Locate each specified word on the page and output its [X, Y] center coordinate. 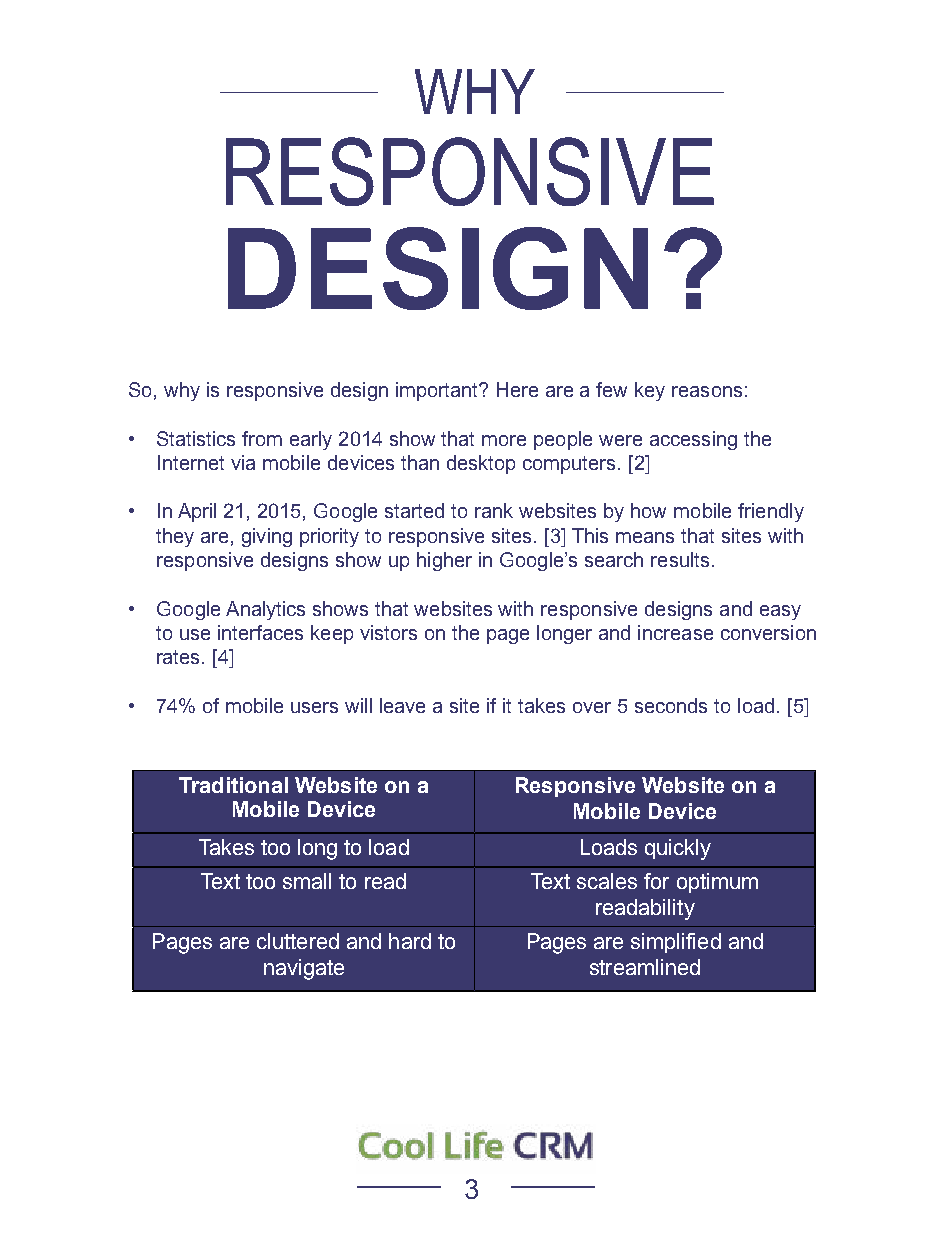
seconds [671, 705]
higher [444, 561]
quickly [678, 849]
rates [180, 657]
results [680, 559]
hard [410, 941]
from [262, 438]
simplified [676, 943]
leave [402, 705]
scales [607, 881]
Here [517, 389]
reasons [707, 391]
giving [267, 537]
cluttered [298, 941]
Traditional [233, 785]
